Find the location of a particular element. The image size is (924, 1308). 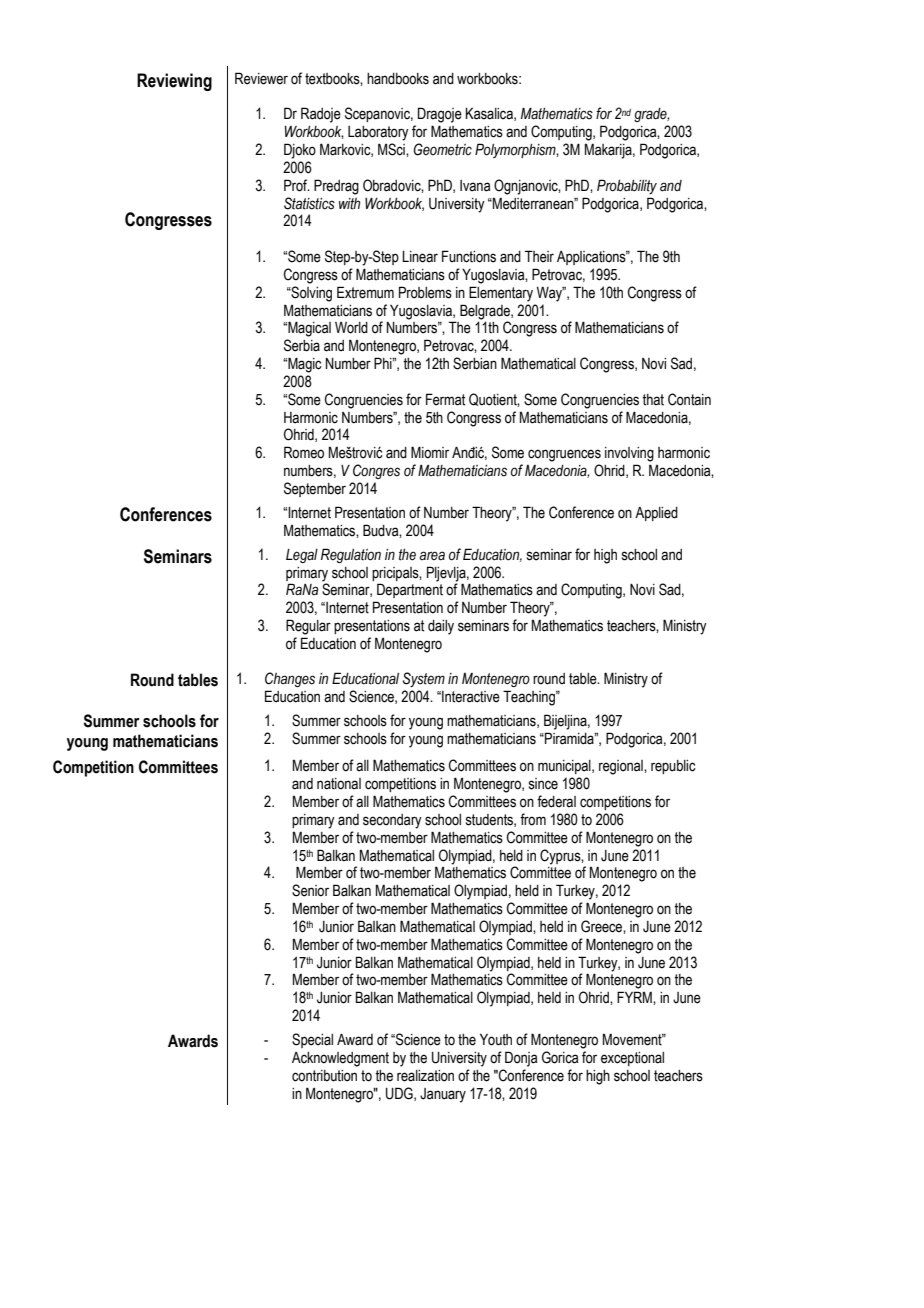

Department is located at coordinates (410, 590).
